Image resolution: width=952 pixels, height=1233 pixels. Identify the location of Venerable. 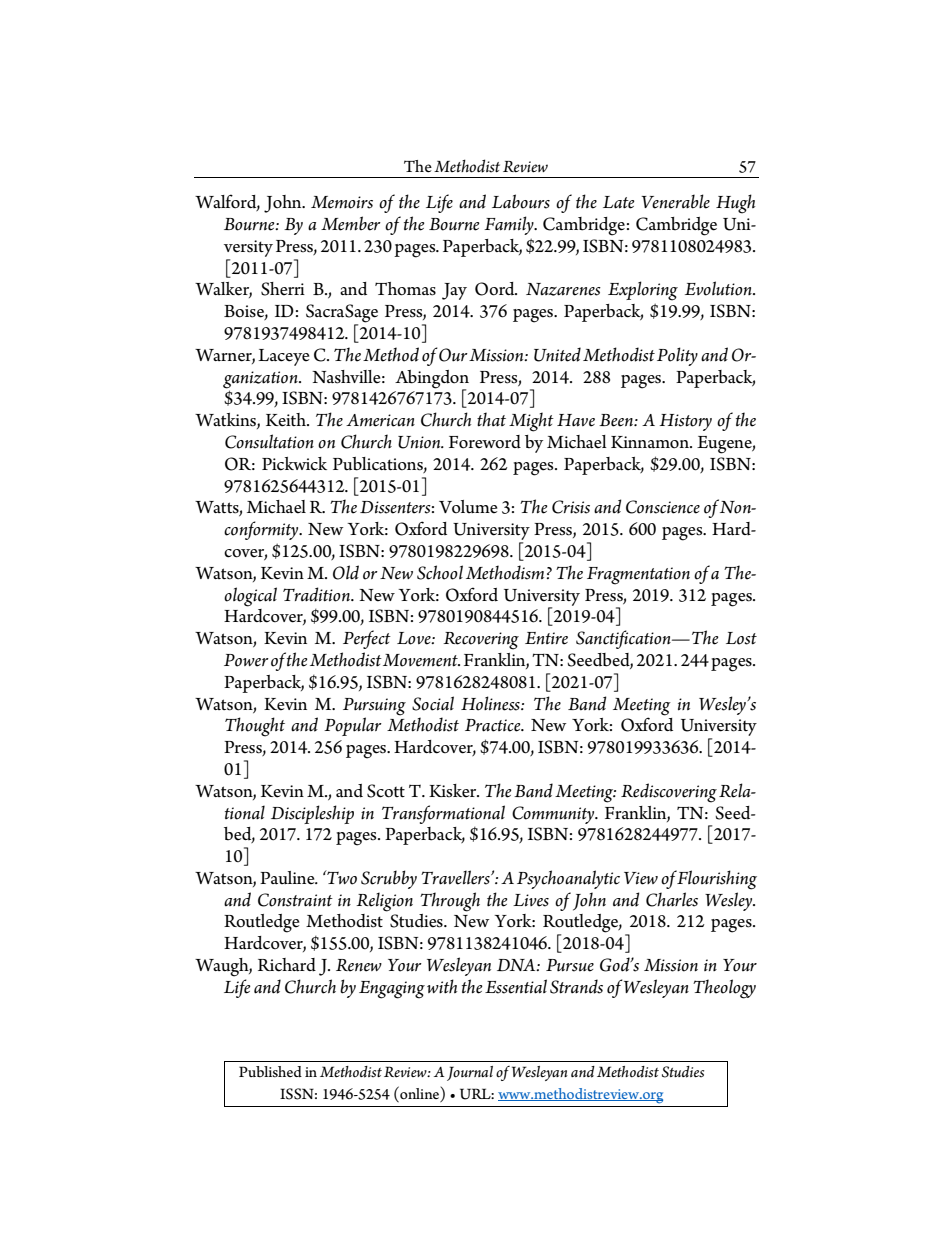
(675, 201).
